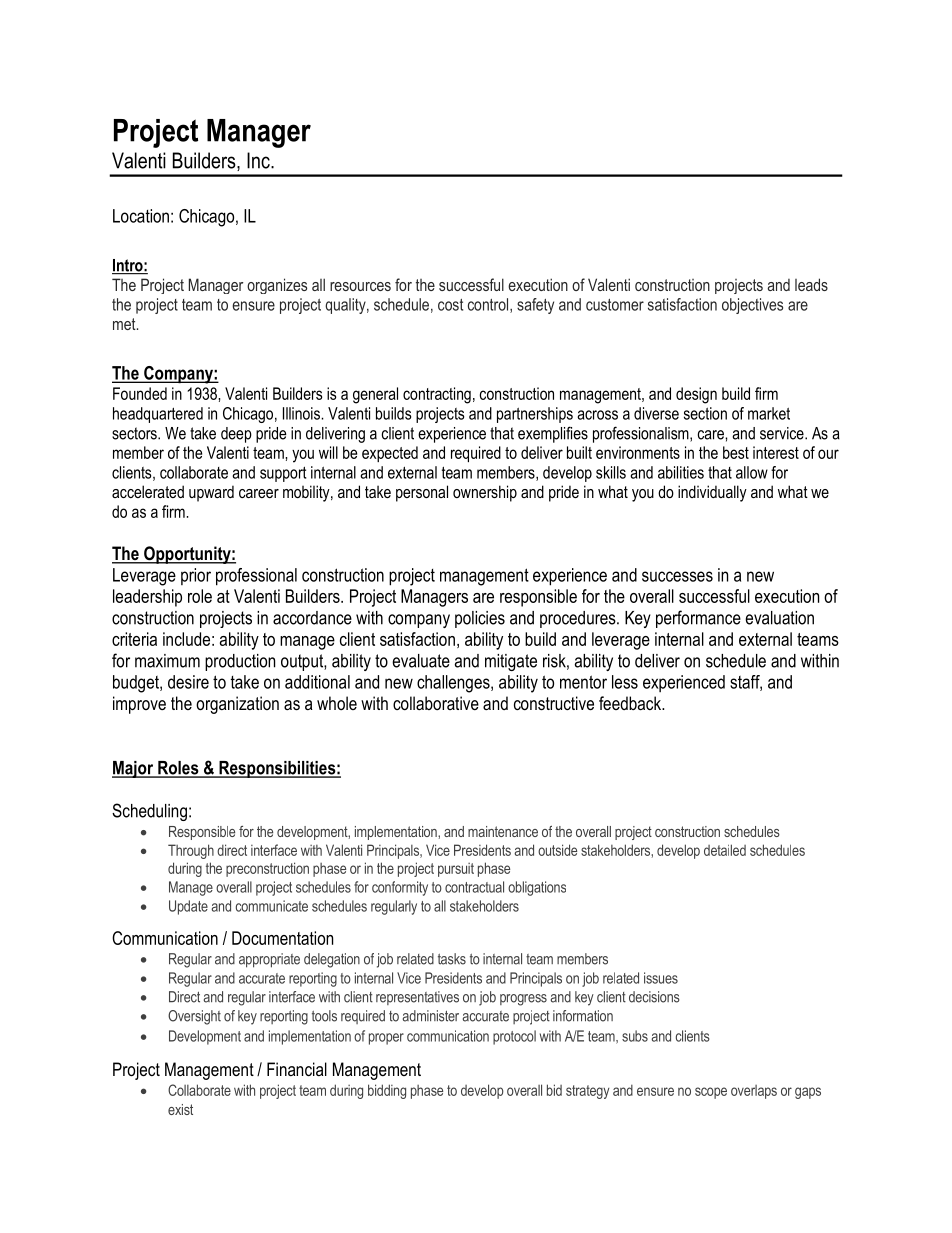 The width and height of the screenshot is (952, 1233). I want to click on cost, so click(450, 305).
